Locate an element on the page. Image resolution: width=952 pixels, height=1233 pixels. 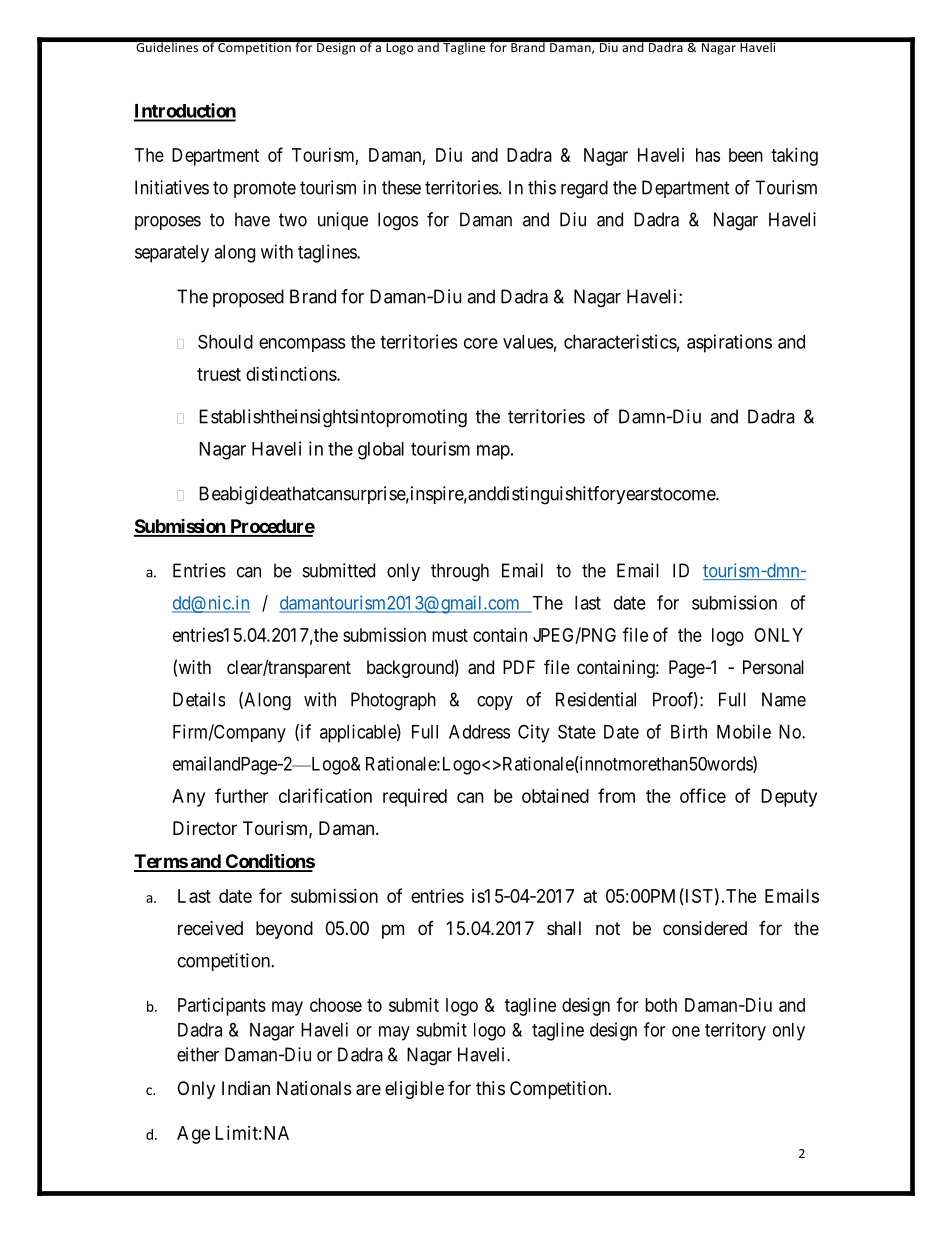
Indian is located at coordinates (246, 1088).
